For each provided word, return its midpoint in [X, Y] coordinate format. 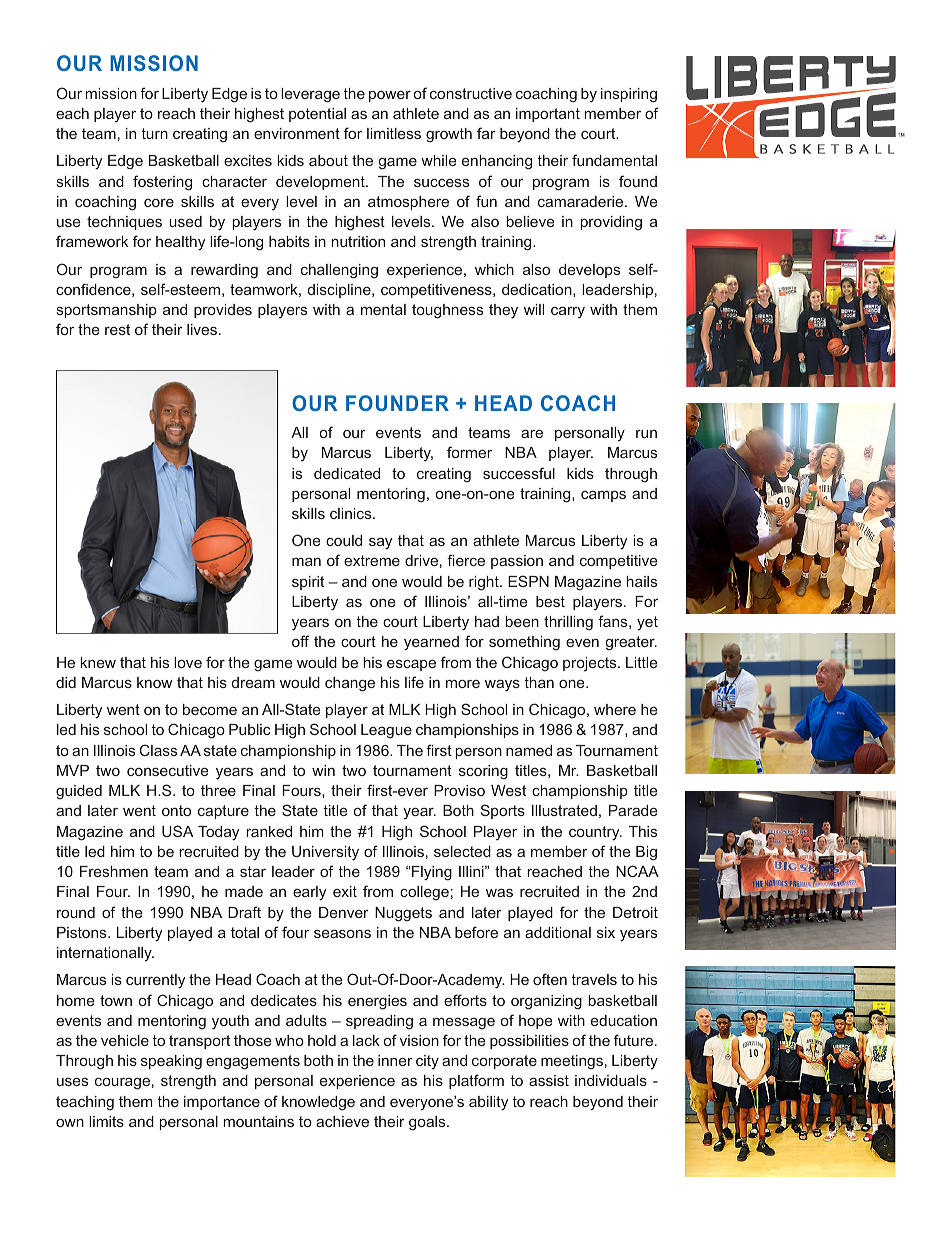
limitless [394, 133]
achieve [342, 1121]
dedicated [347, 473]
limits [106, 1121]
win [323, 770]
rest [117, 329]
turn [154, 133]
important [548, 115]
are [532, 433]
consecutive [167, 770]
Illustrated [564, 810]
